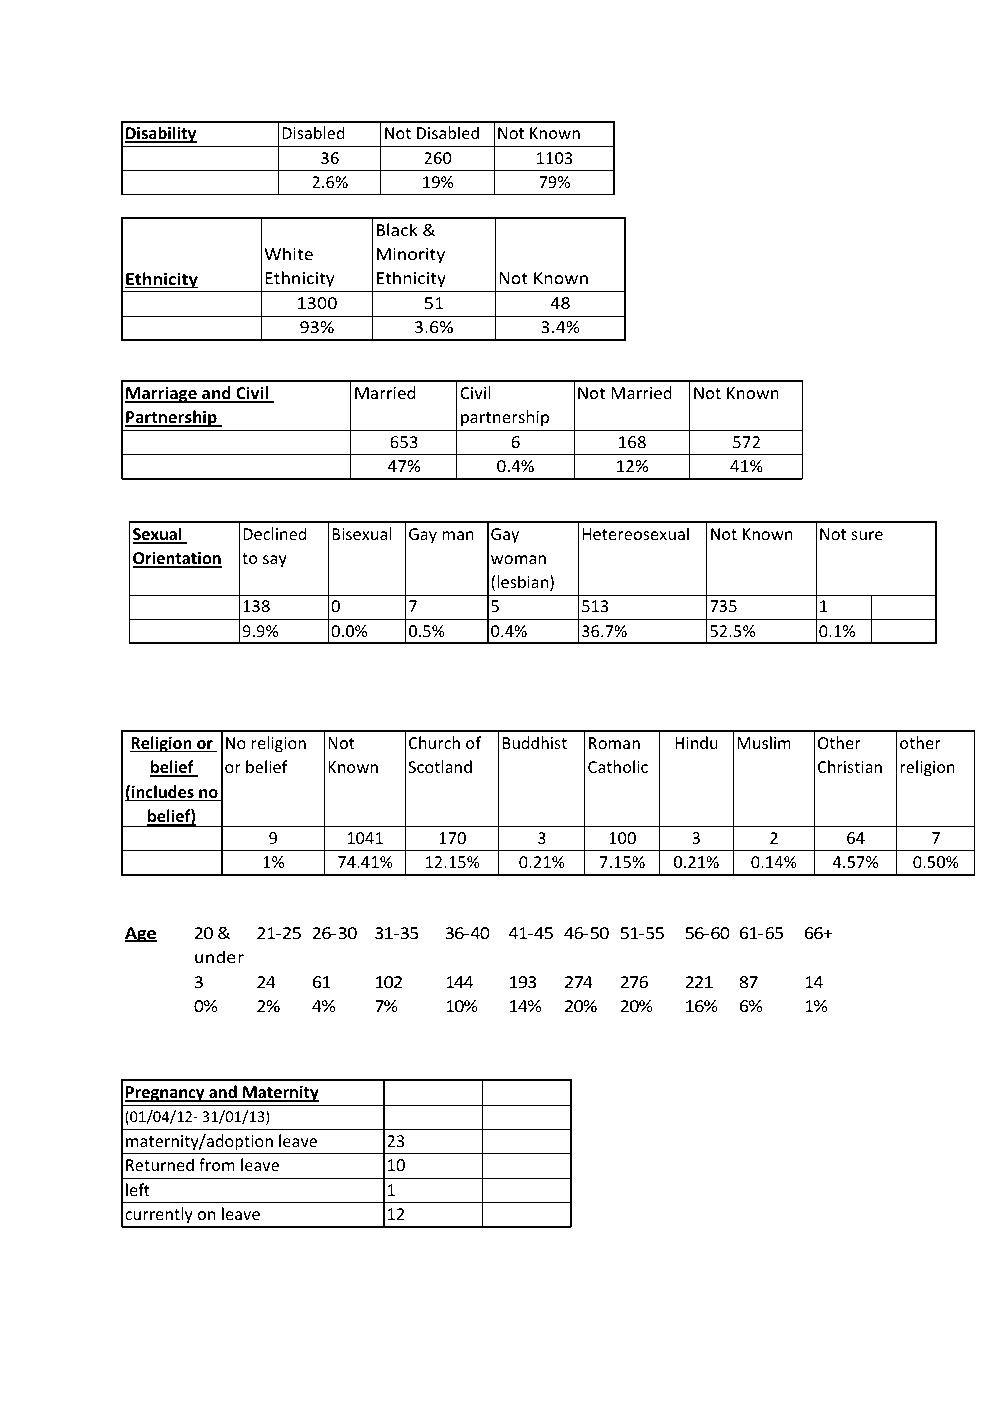 The image size is (998, 1412). Describe the element at coordinates (217, 1164) in the screenshot. I see `from` at that location.
